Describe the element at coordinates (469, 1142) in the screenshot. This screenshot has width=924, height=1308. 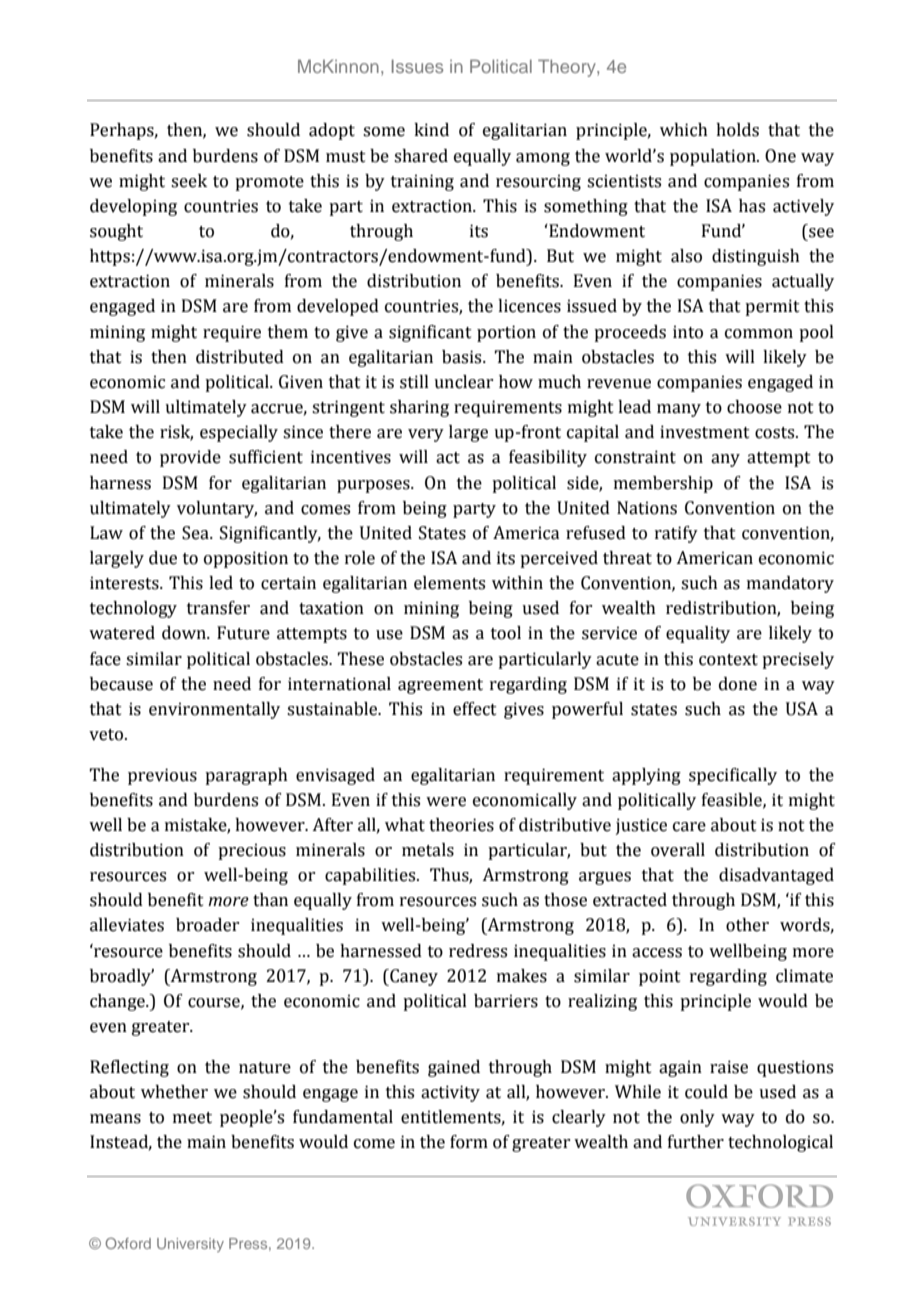
I see `form` at that location.
